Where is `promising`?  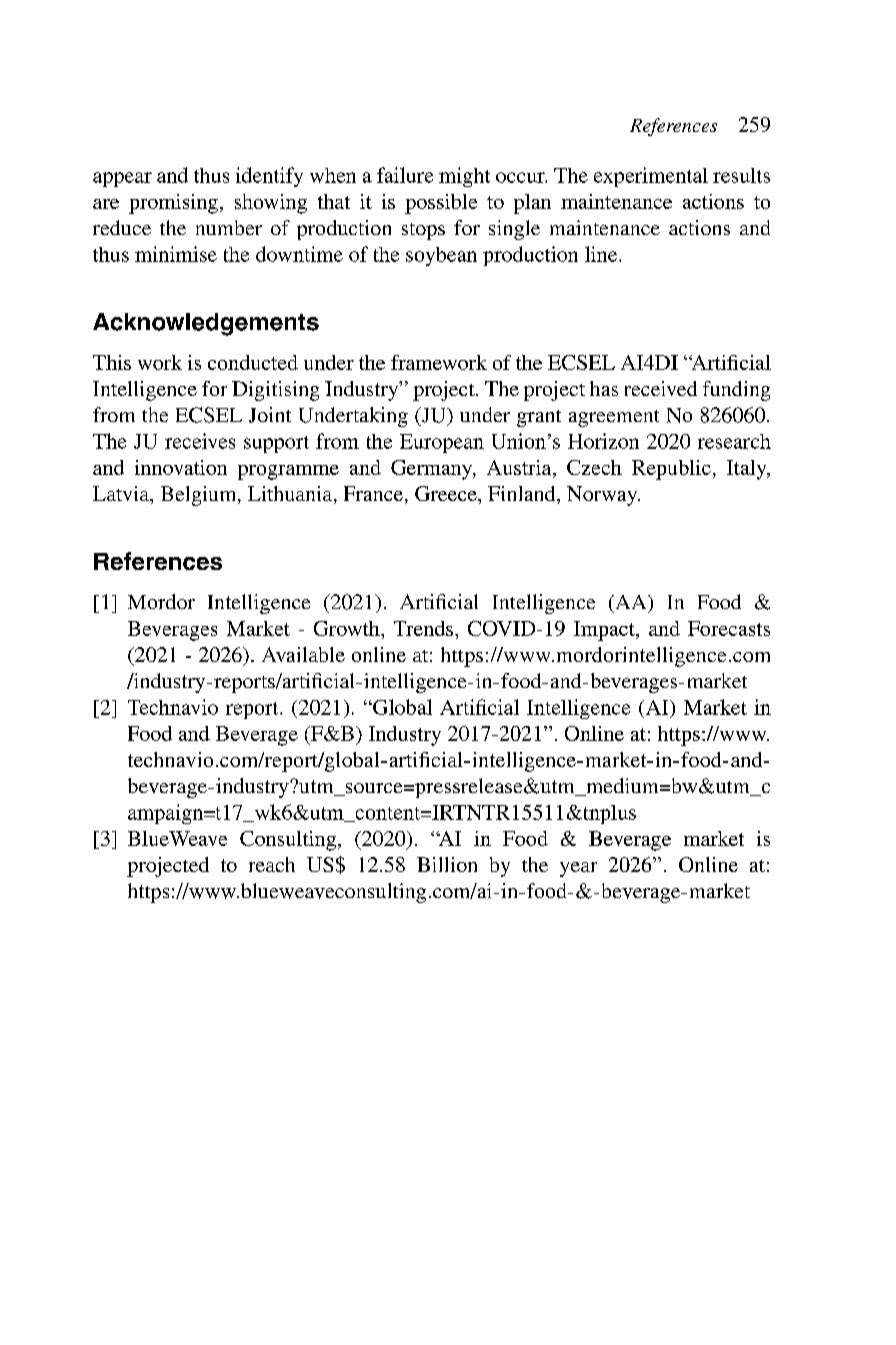
promising is located at coordinates (173, 204).
